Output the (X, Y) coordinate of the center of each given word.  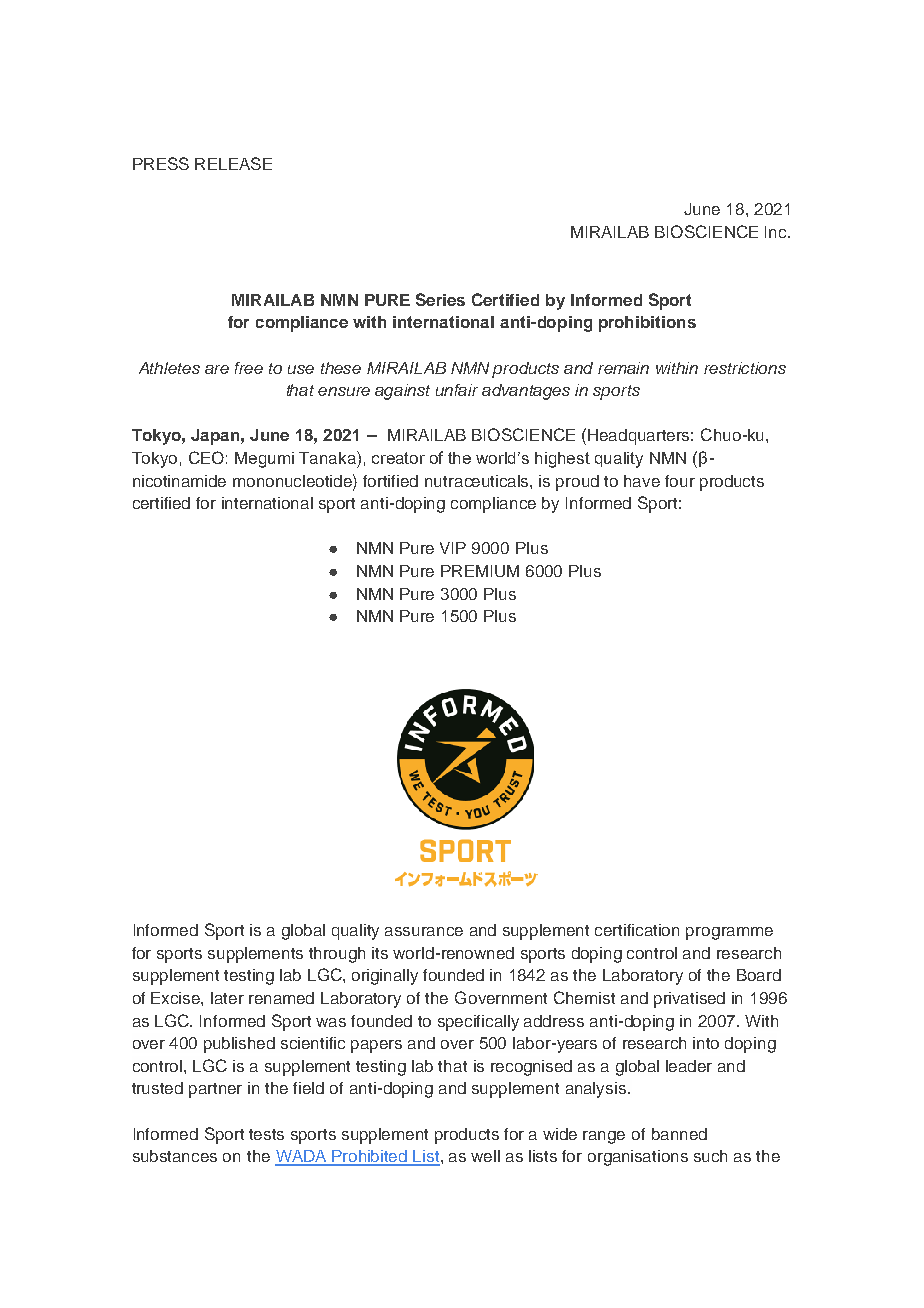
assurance (424, 931)
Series (440, 299)
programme (729, 933)
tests (266, 1134)
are (217, 369)
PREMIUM (480, 571)
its (380, 953)
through (337, 955)
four (680, 481)
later (227, 998)
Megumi (264, 460)
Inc (777, 232)
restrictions (745, 368)
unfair (457, 390)
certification (637, 930)
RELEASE (233, 163)
